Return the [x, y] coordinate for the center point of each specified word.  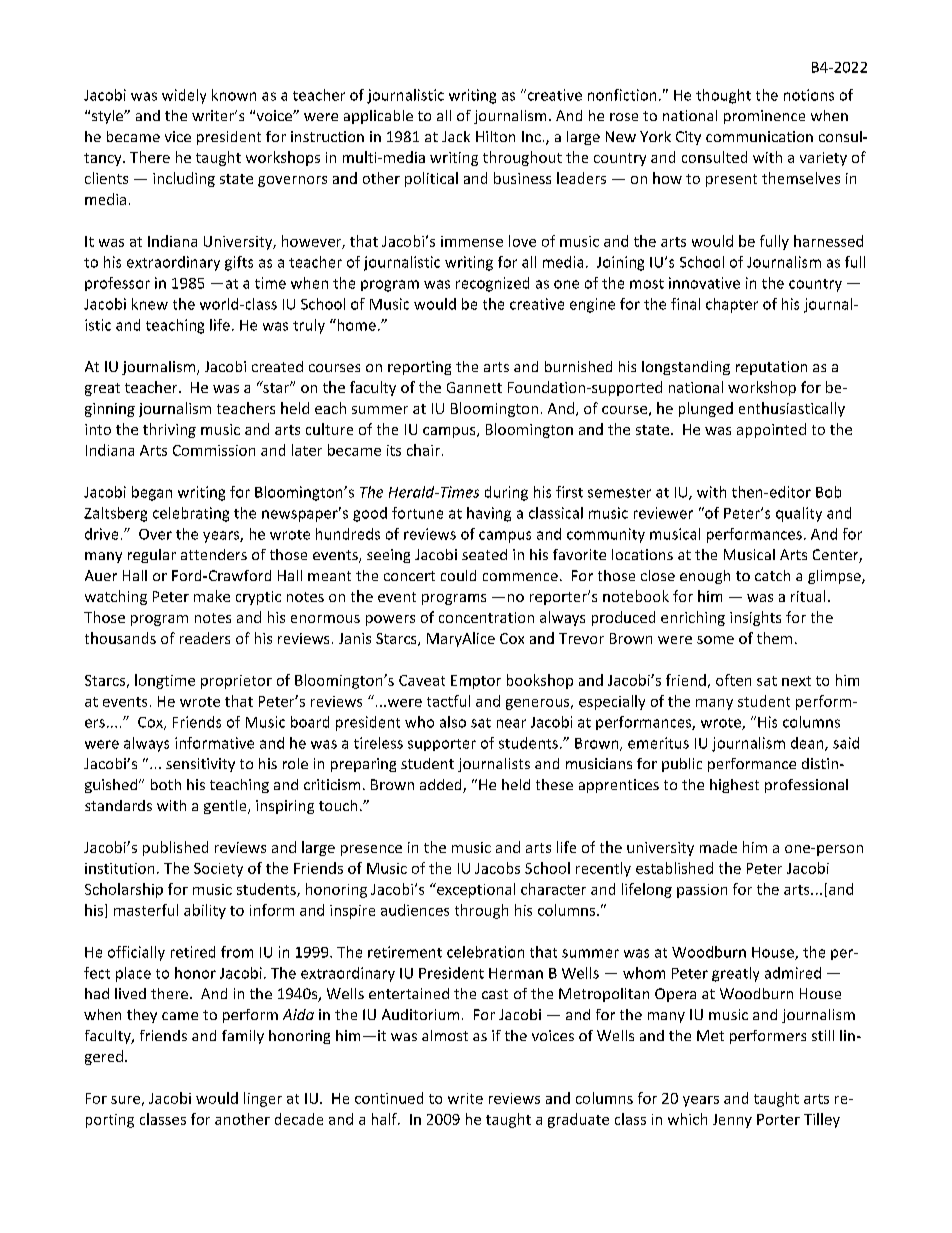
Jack [456, 136]
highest [734, 786]
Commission [214, 450]
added [442, 786]
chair [423, 450]
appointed [771, 430]
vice [178, 136]
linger [263, 1099]
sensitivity [200, 765]
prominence [764, 117]
